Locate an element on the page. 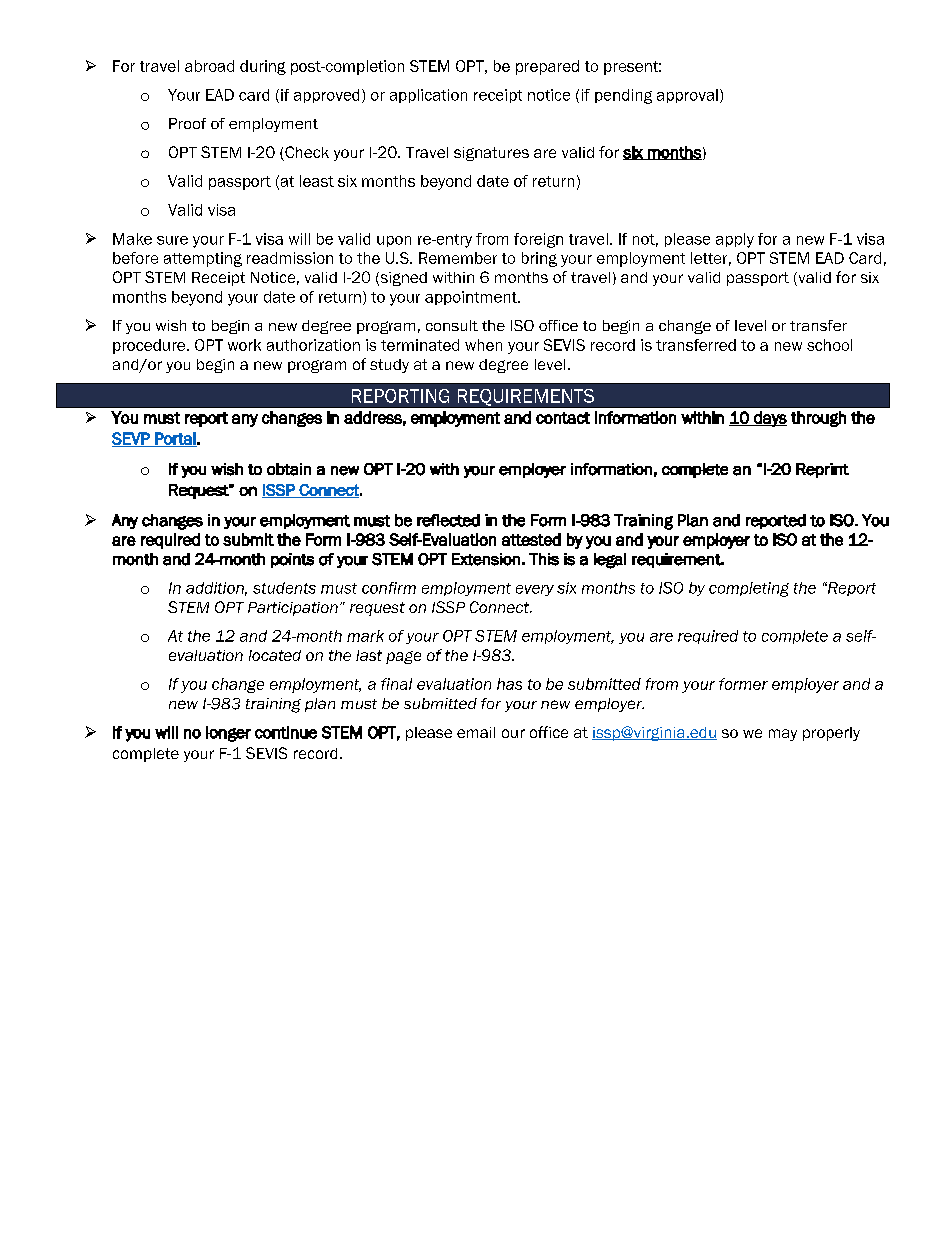  work is located at coordinates (244, 345).
